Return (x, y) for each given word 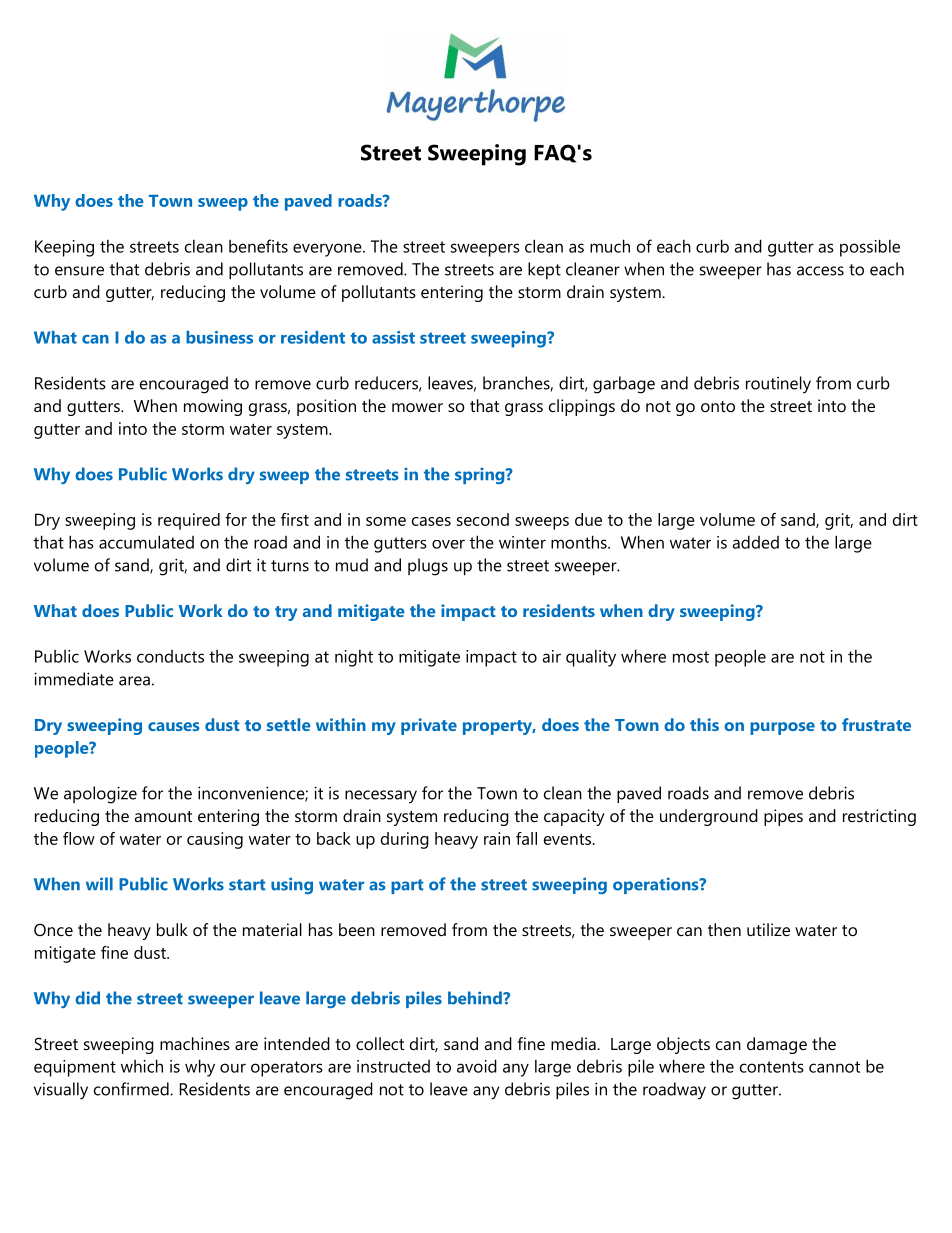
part (407, 886)
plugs (428, 567)
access (820, 271)
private (429, 726)
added (755, 542)
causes (174, 726)
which (142, 1066)
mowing (213, 407)
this (704, 724)
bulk (172, 929)
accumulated (146, 542)
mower (417, 407)
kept (544, 270)
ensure (79, 271)
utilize (768, 929)
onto (718, 406)
